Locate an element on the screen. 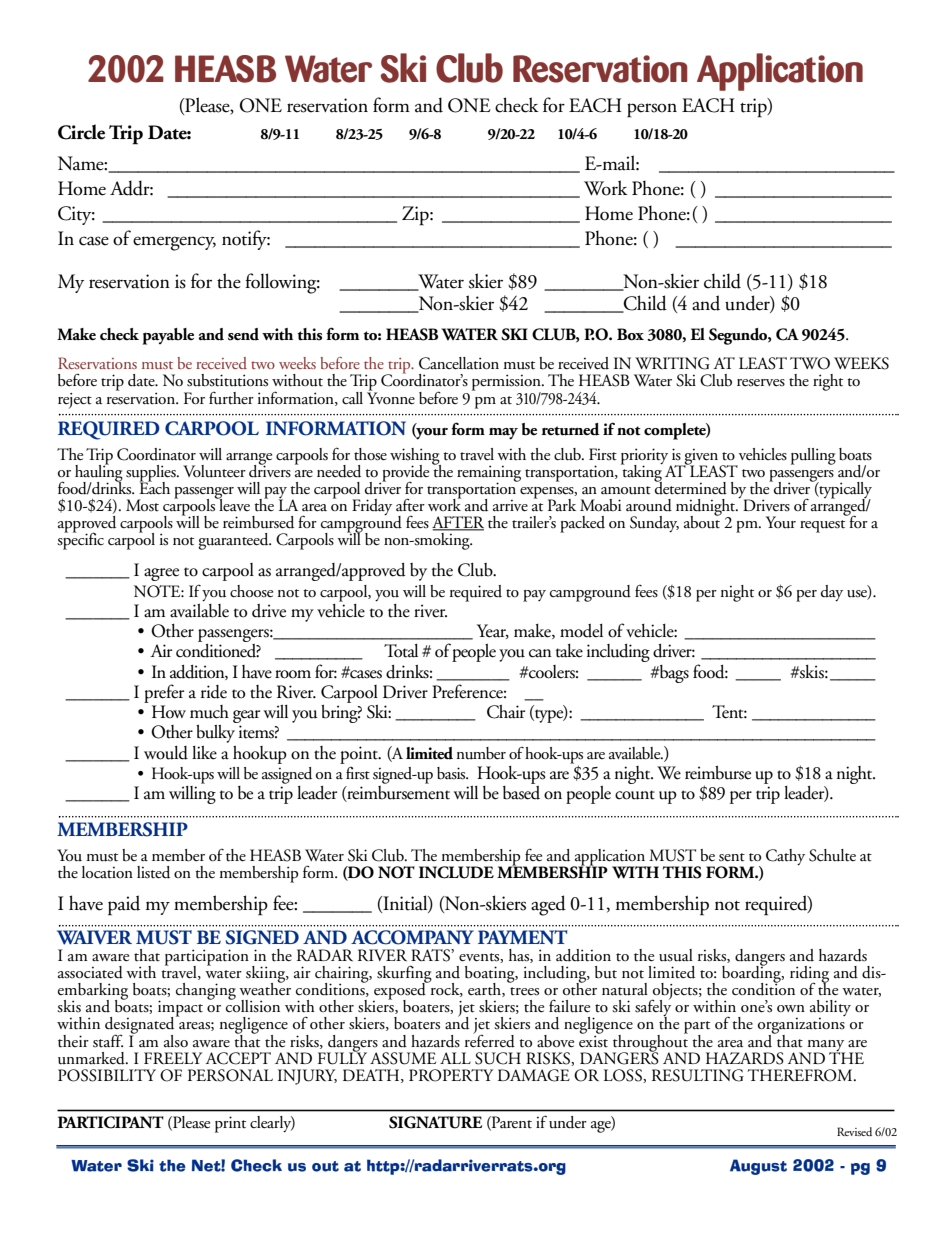 The width and height of the screenshot is (952, 1233). listed is located at coordinates (153, 872).
